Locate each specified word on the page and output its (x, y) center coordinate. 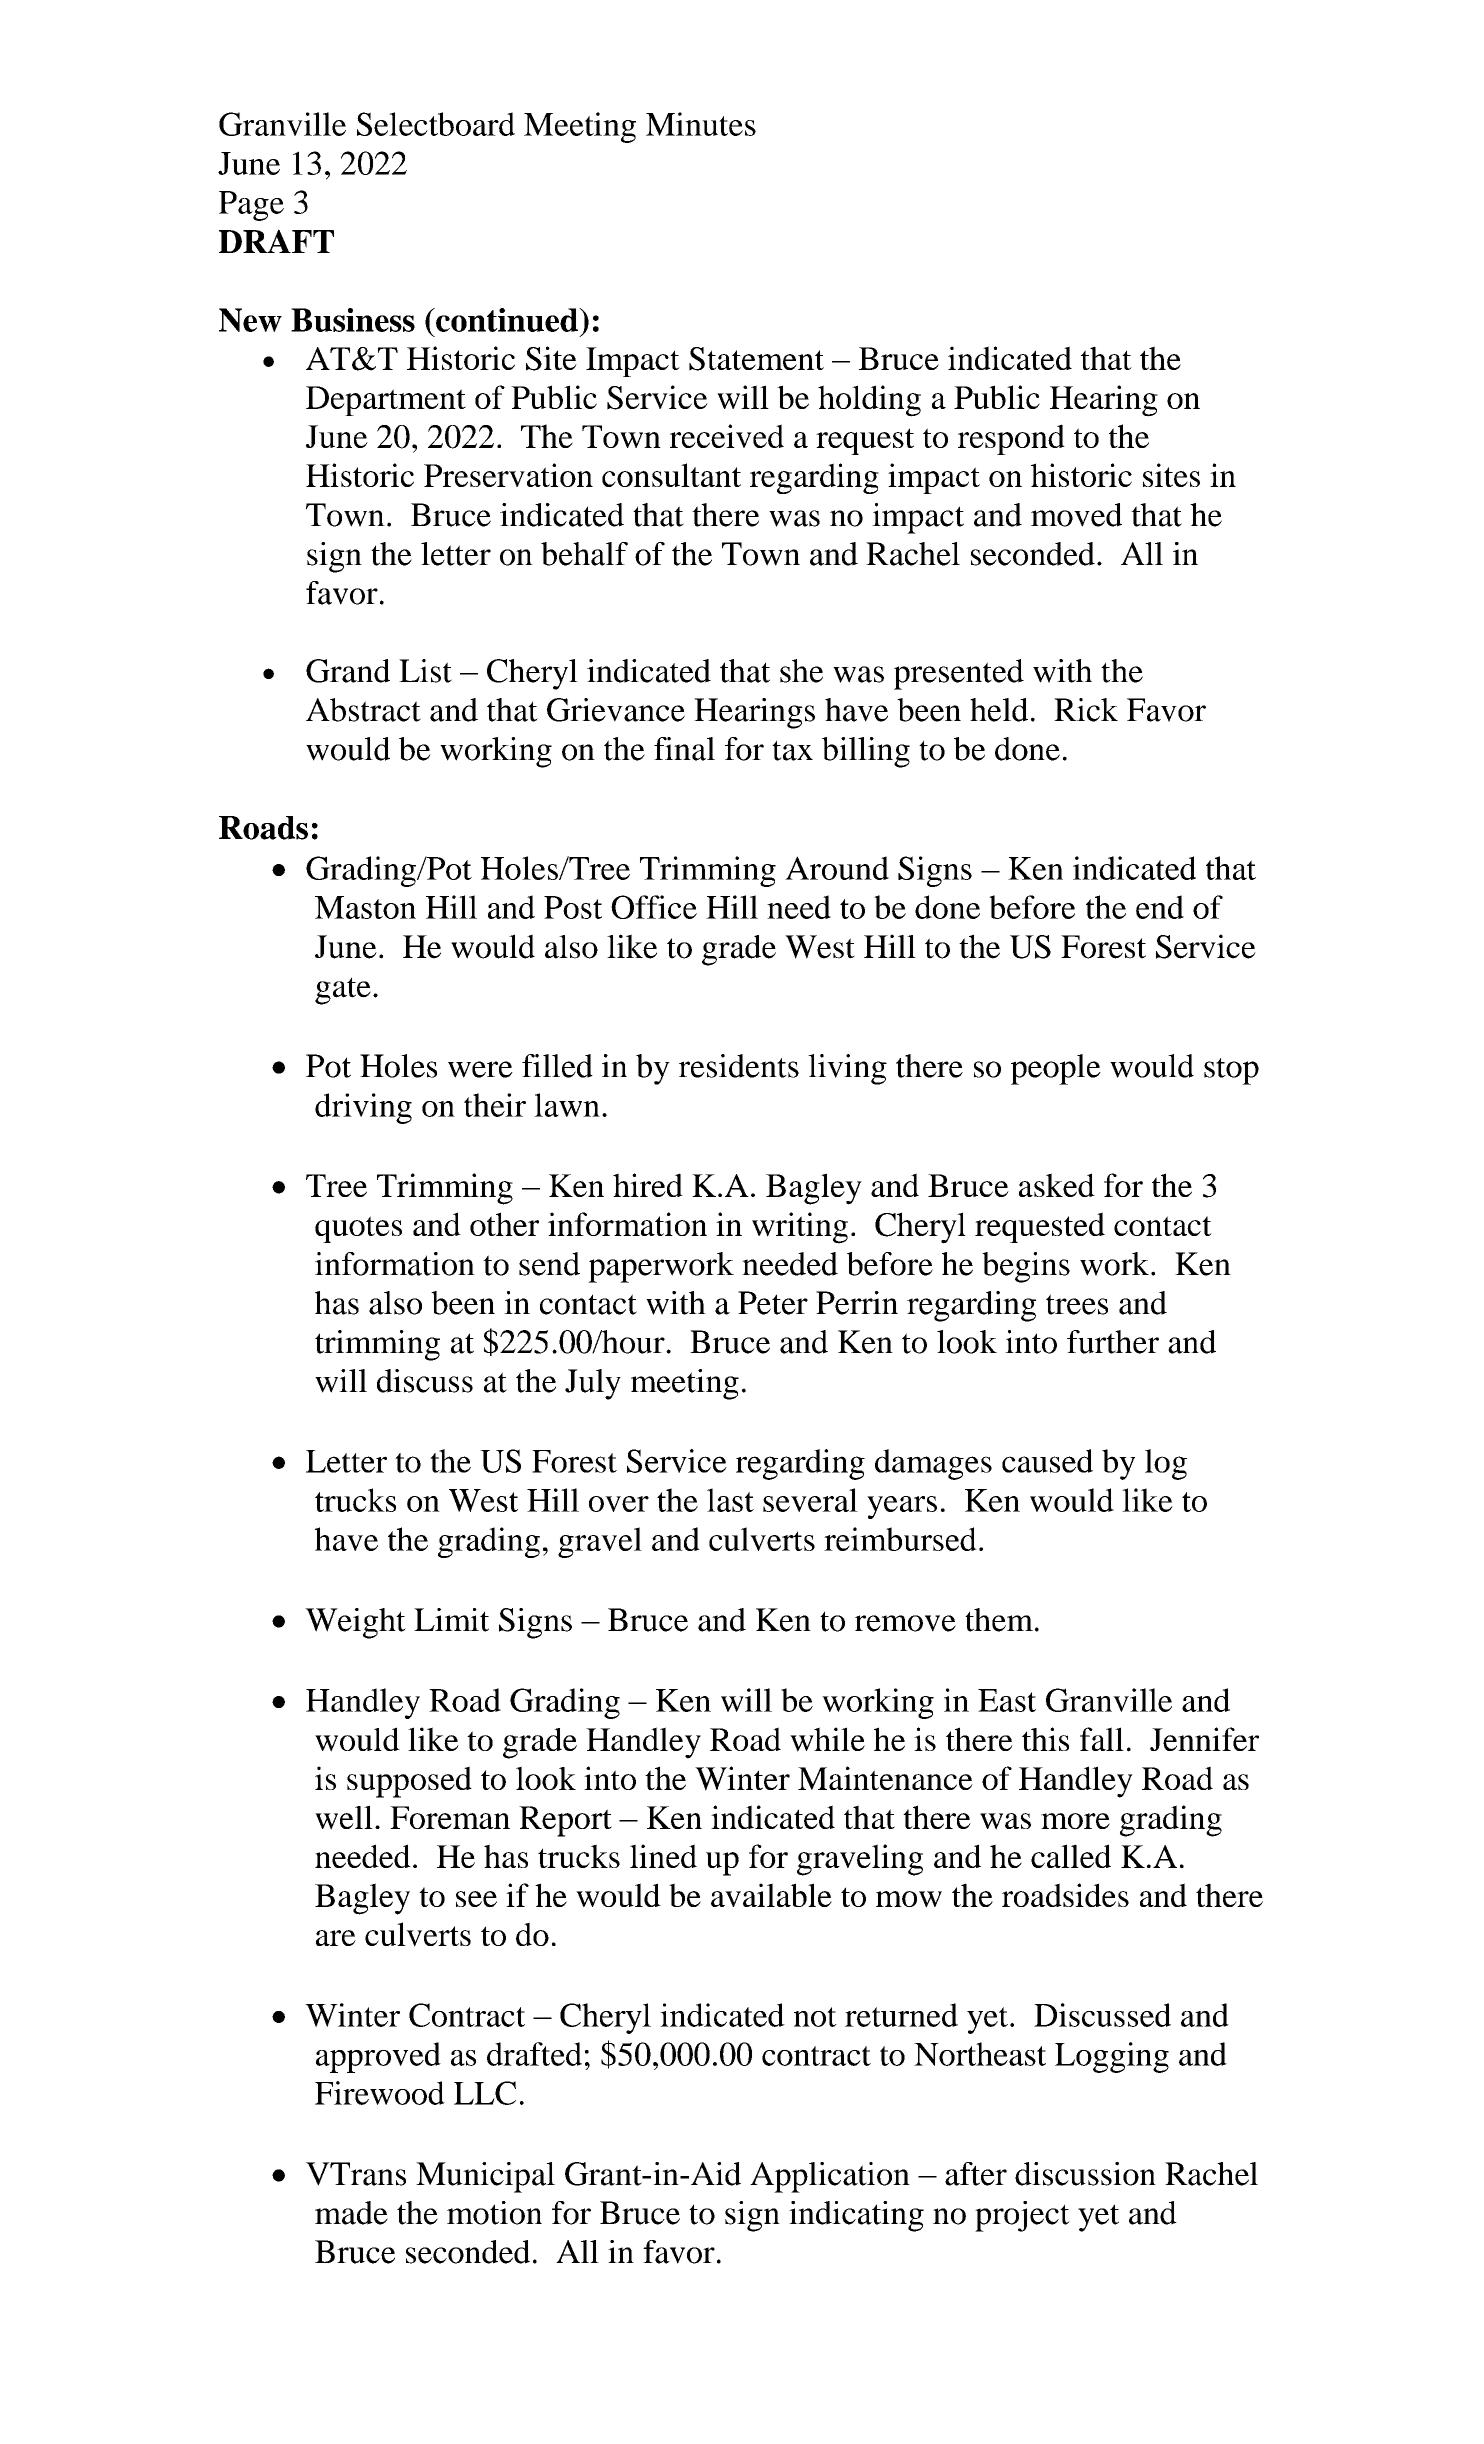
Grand (348, 671)
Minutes (701, 124)
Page (251, 206)
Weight (355, 1623)
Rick (1086, 710)
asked (1057, 1185)
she (801, 671)
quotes (358, 1229)
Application (830, 2177)
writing (800, 1228)
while (827, 1739)
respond (1011, 439)
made (351, 2213)
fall (1102, 1739)
